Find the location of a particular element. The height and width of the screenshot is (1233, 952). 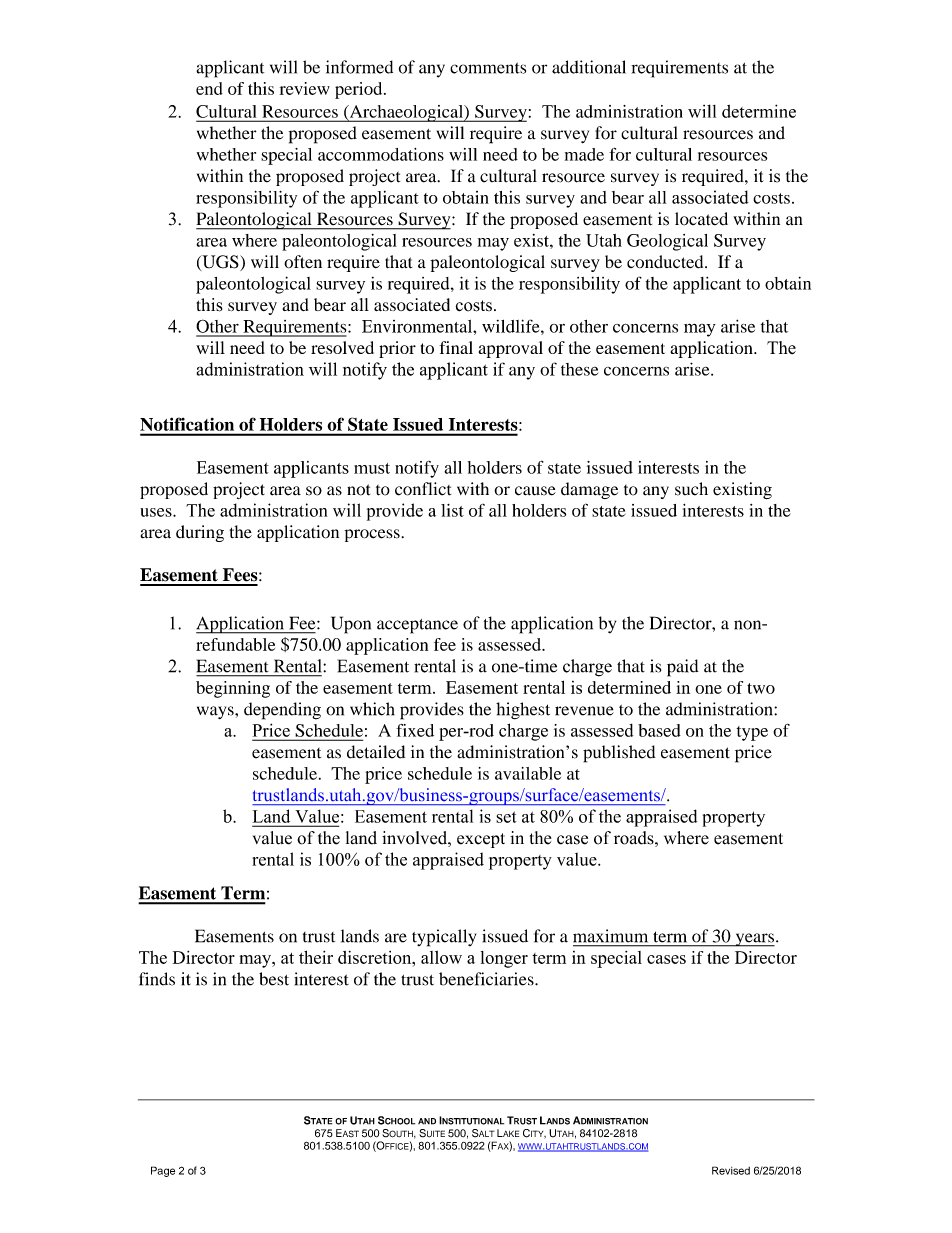

conducted is located at coordinates (666, 262).
